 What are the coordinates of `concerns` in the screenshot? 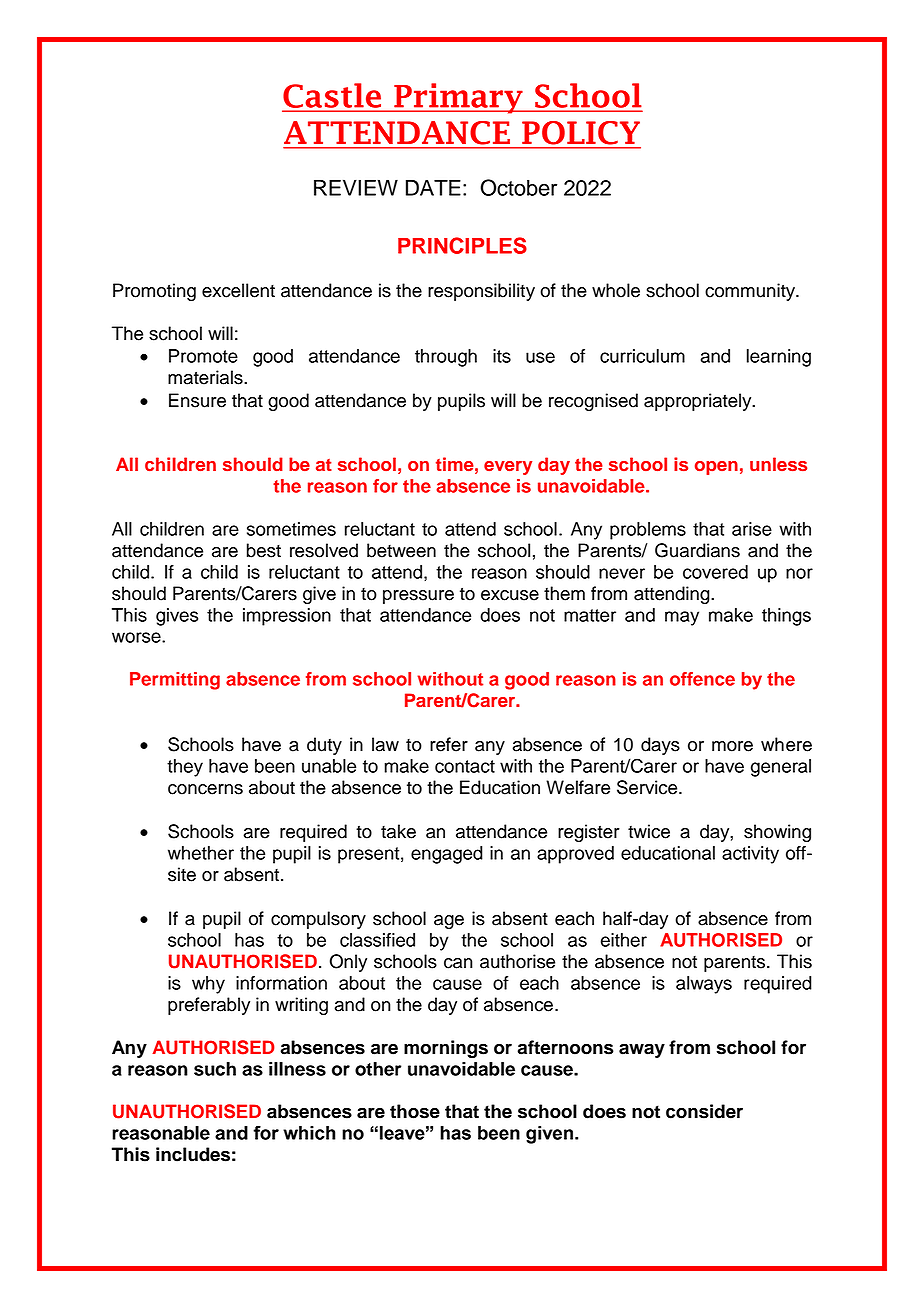 It's located at (205, 789).
